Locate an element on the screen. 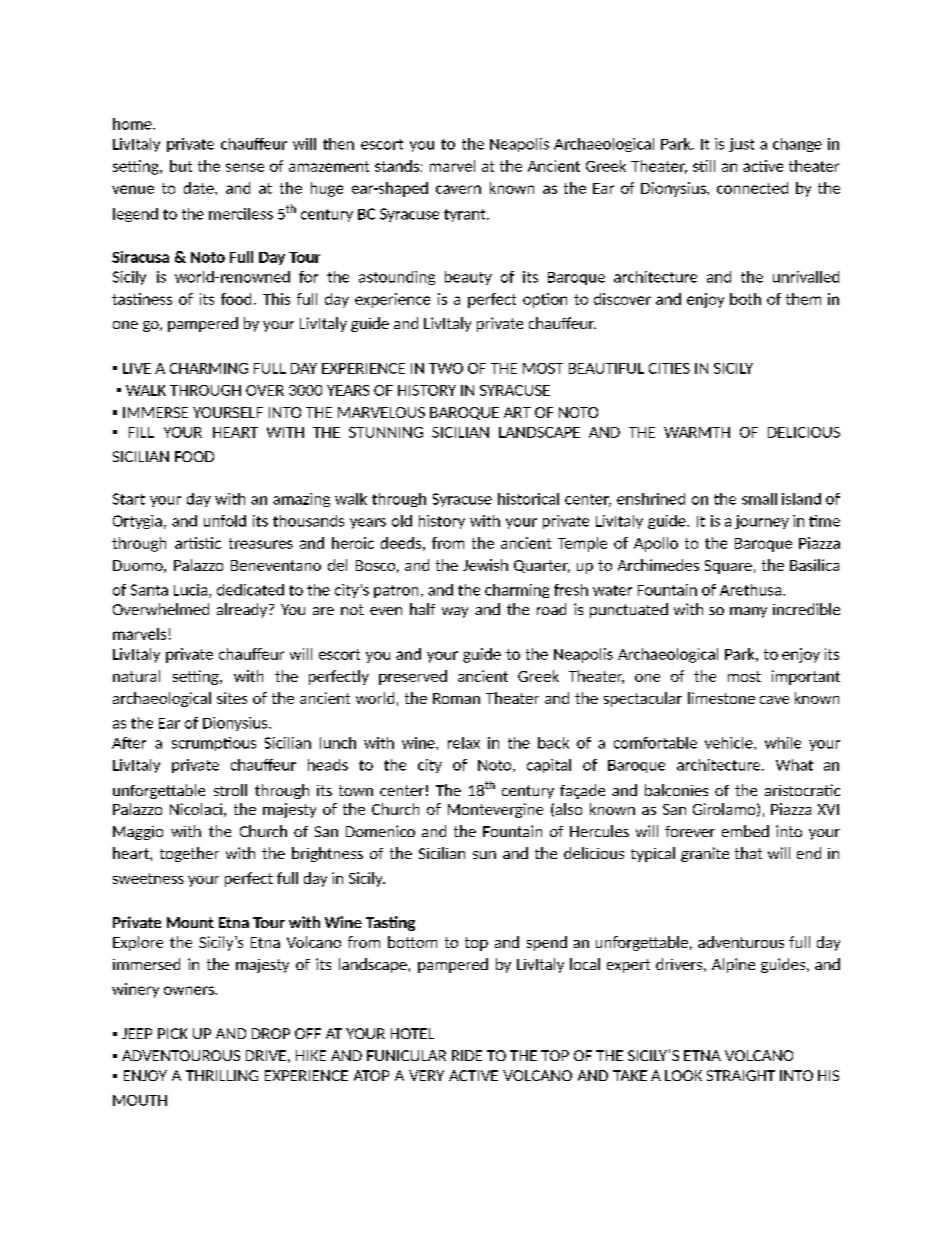 Image resolution: width=952 pixels, height=1233 pixels. embed is located at coordinates (745, 831).
